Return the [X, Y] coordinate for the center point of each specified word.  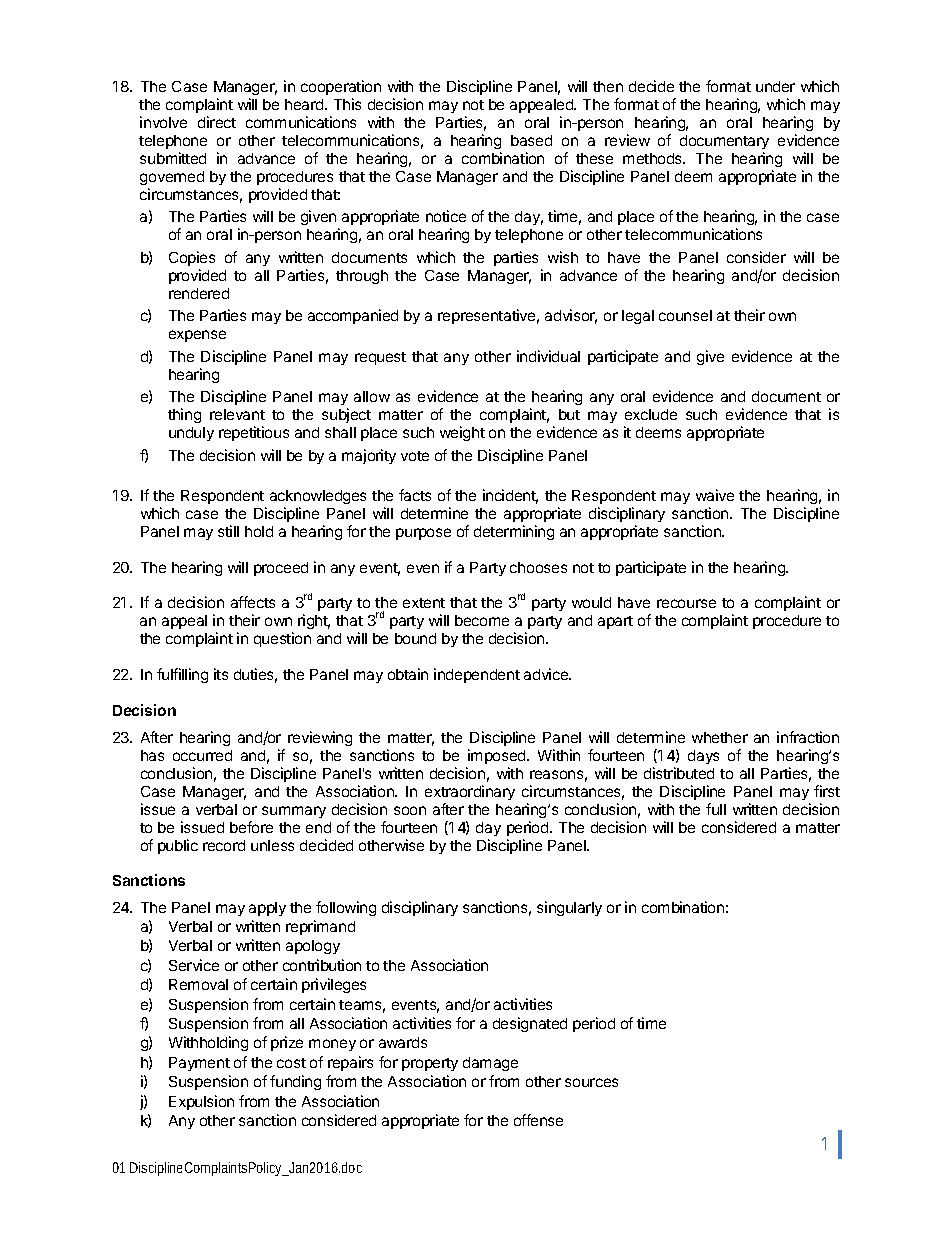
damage [490, 1064]
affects [253, 602]
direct [217, 122]
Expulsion [201, 1102]
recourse [686, 603]
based [531, 140]
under [775, 86]
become [482, 620]
